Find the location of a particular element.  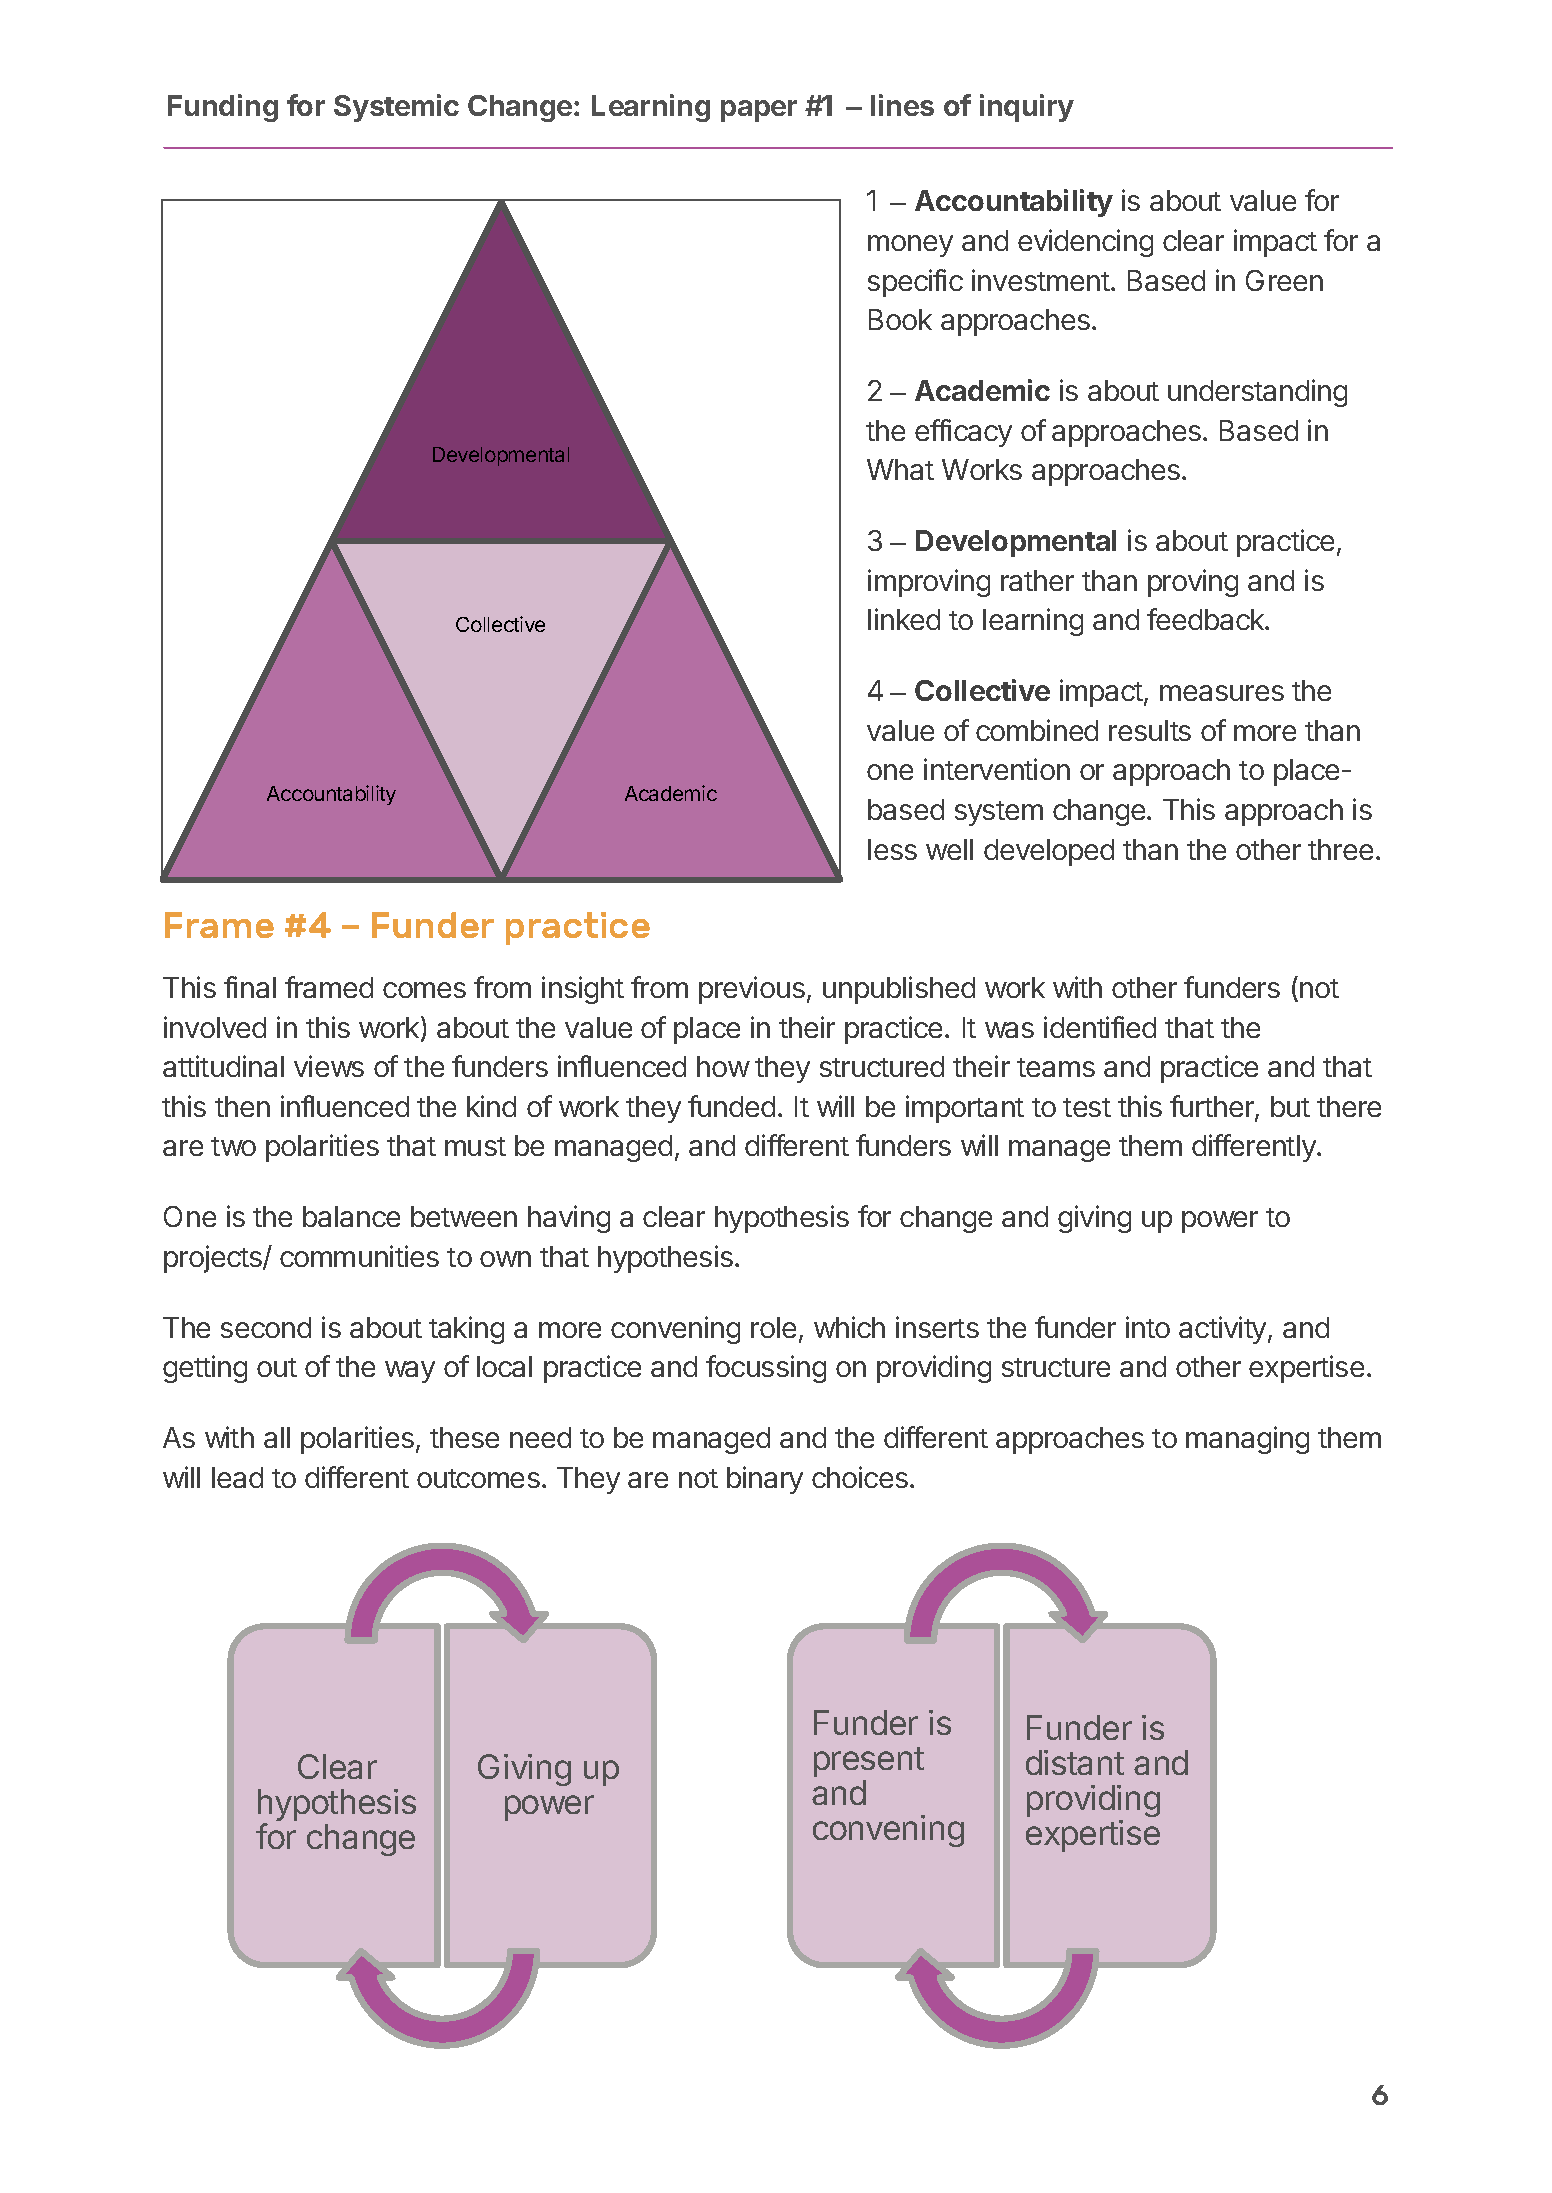

distant is located at coordinates (1075, 1762).
